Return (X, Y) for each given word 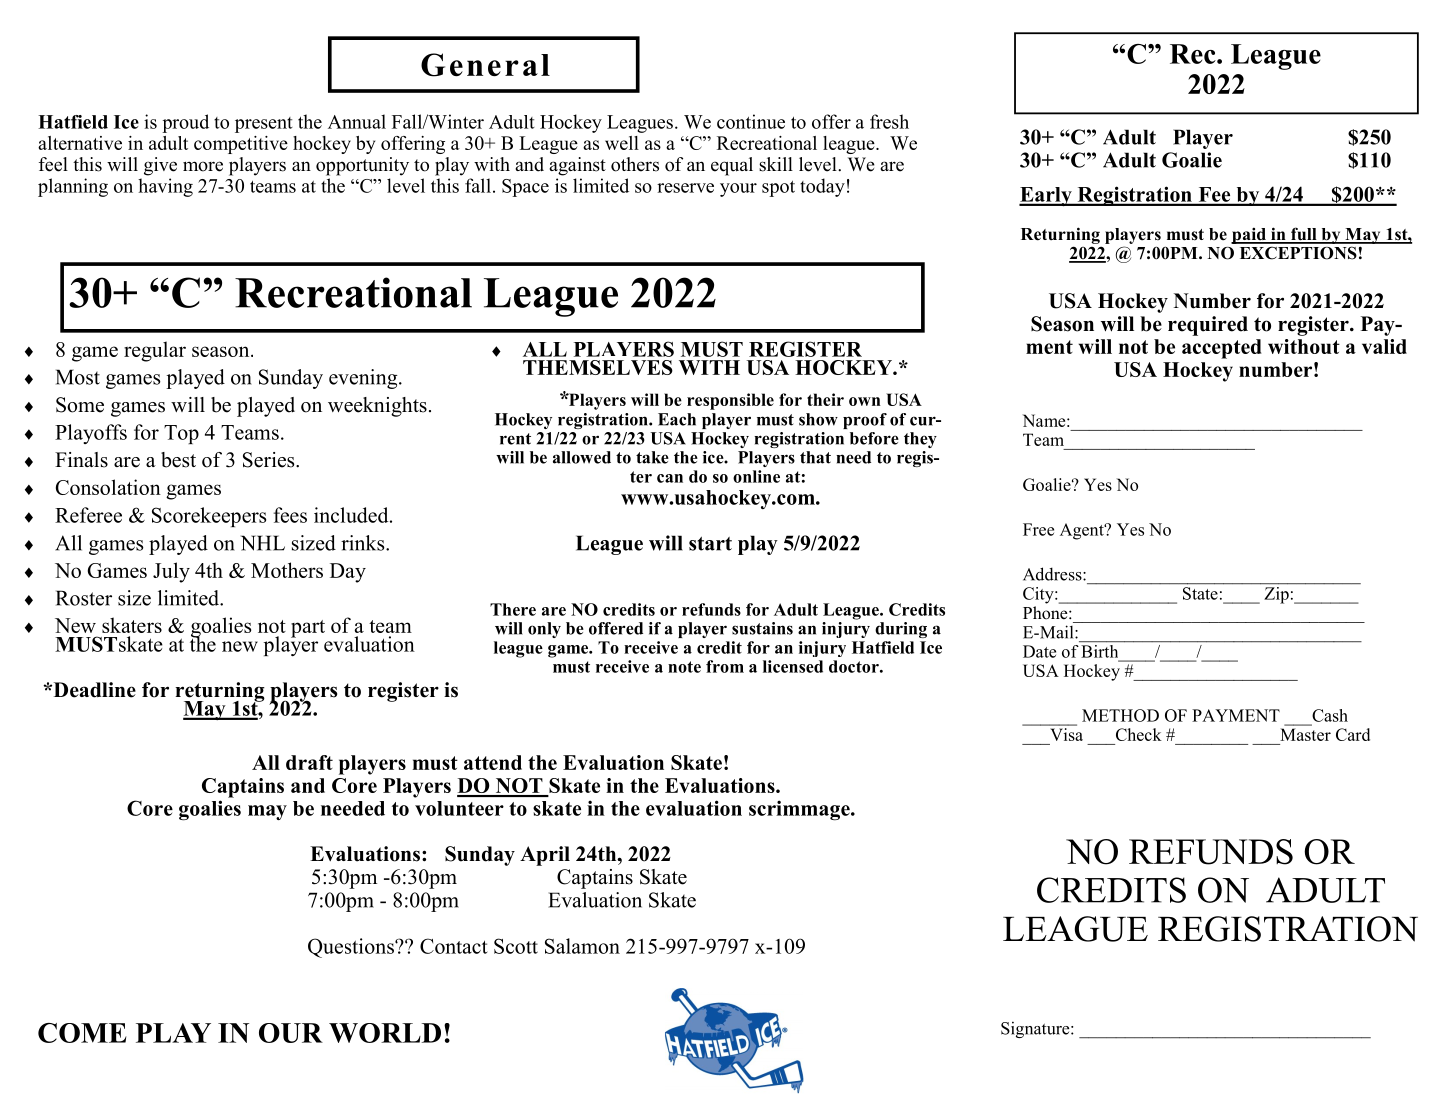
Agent (1083, 531)
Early (1046, 196)
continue (751, 121)
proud (185, 123)
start (710, 544)
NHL (263, 543)
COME (82, 1033)
